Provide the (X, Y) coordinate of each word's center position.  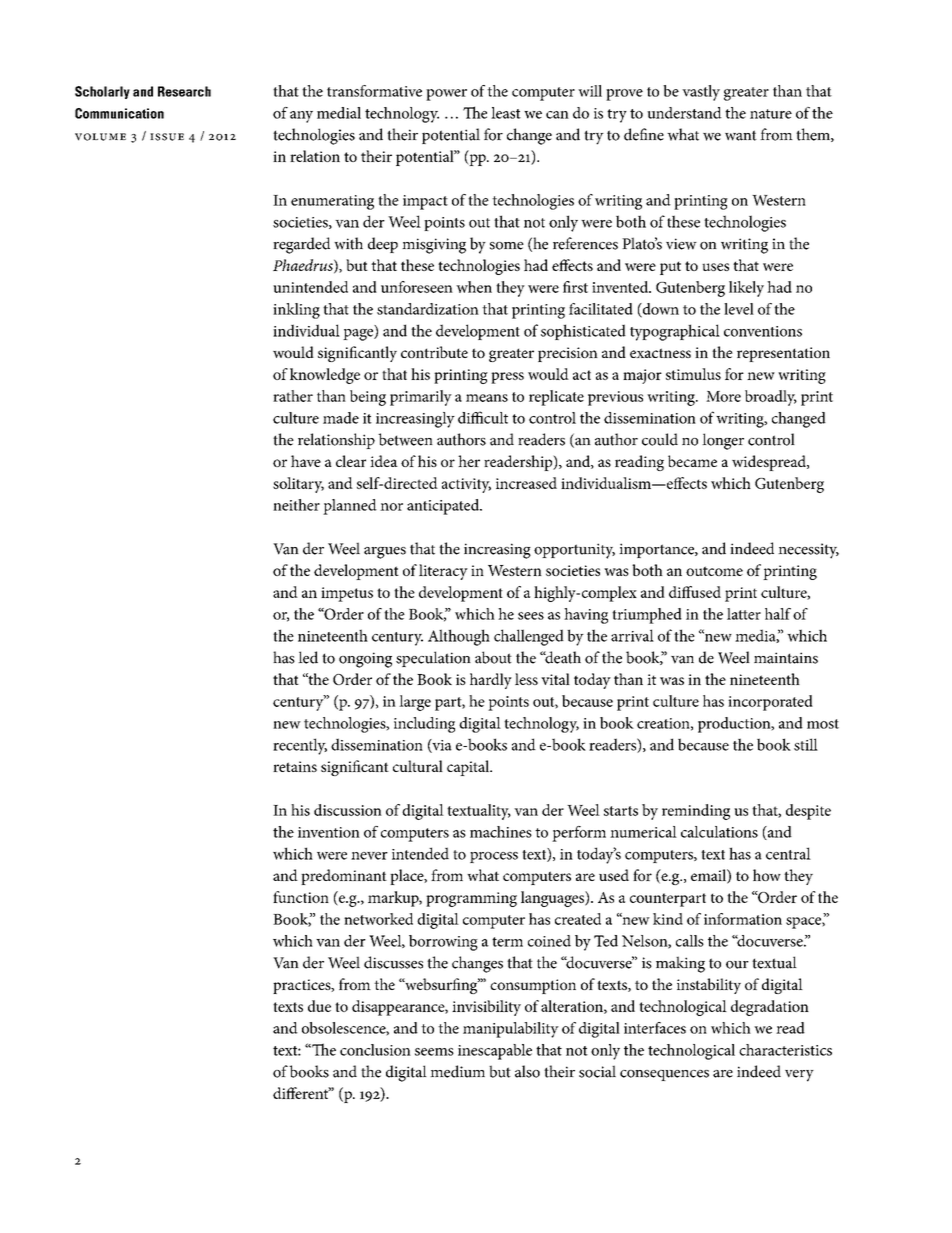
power (446, 95)
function (301, 897)
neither (296, 505)
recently (300, 746)
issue (167, 137)
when (474, 287)
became (692, 461)
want (741, 135)
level (739, 309)
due (319, 1006)
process (494, 857)
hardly (491, 681)
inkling (296, 311)
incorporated (770, 703)
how (767, 875)
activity (466, 485)
